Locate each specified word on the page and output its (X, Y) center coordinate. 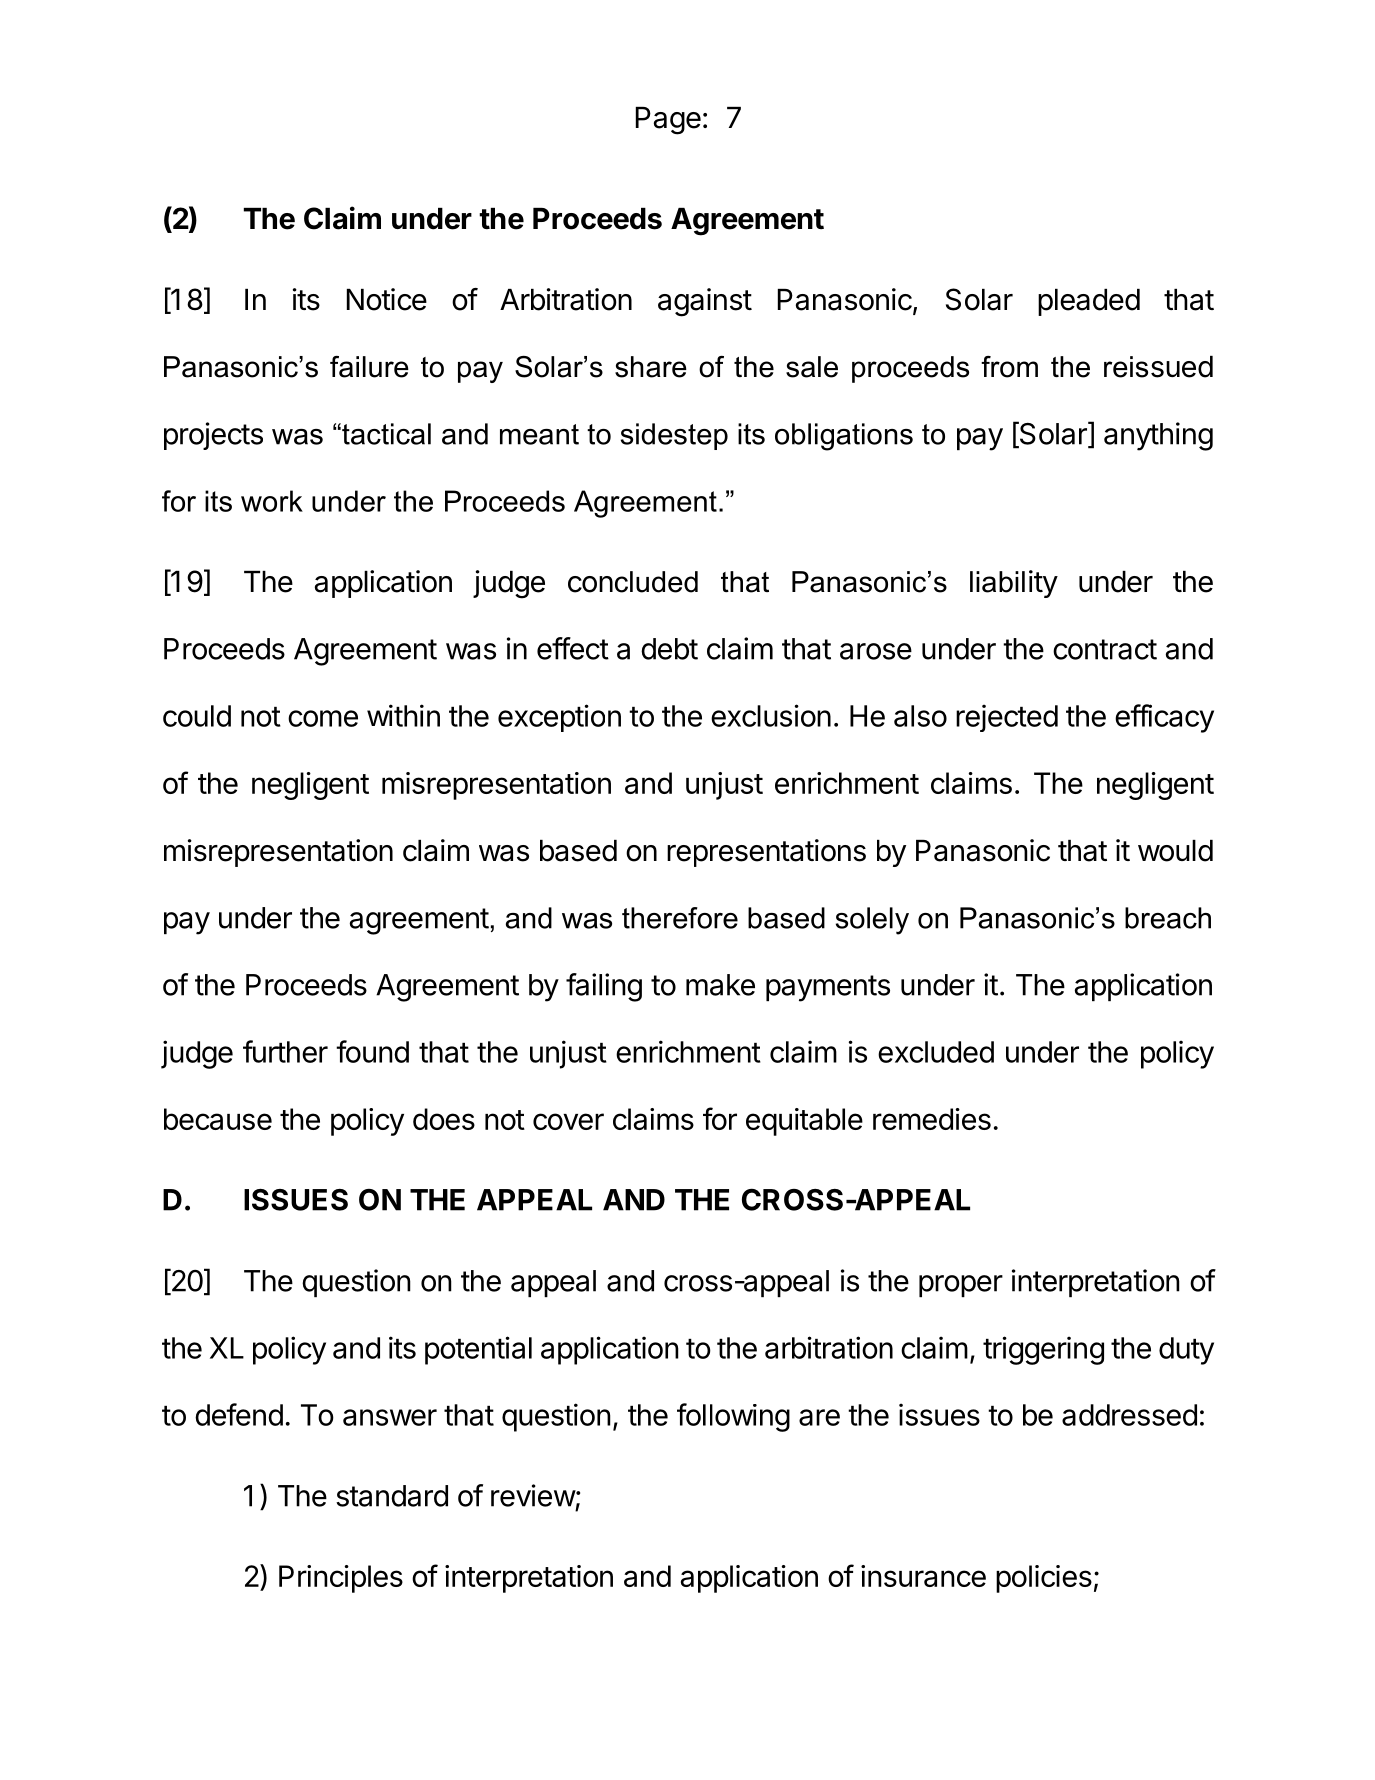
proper (961, 1286)
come (323, 718)
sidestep (674, 436)
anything (1158, 436)
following (733, 1417)
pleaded (1089, 302)
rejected (1007, 718)
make (720, 985)
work (272, 501)
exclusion (771, 715)
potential (478, 1350)
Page (668, 121)
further (285, 1051)
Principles (341, 1579)
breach (1168, 918)
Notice (387, 299)
